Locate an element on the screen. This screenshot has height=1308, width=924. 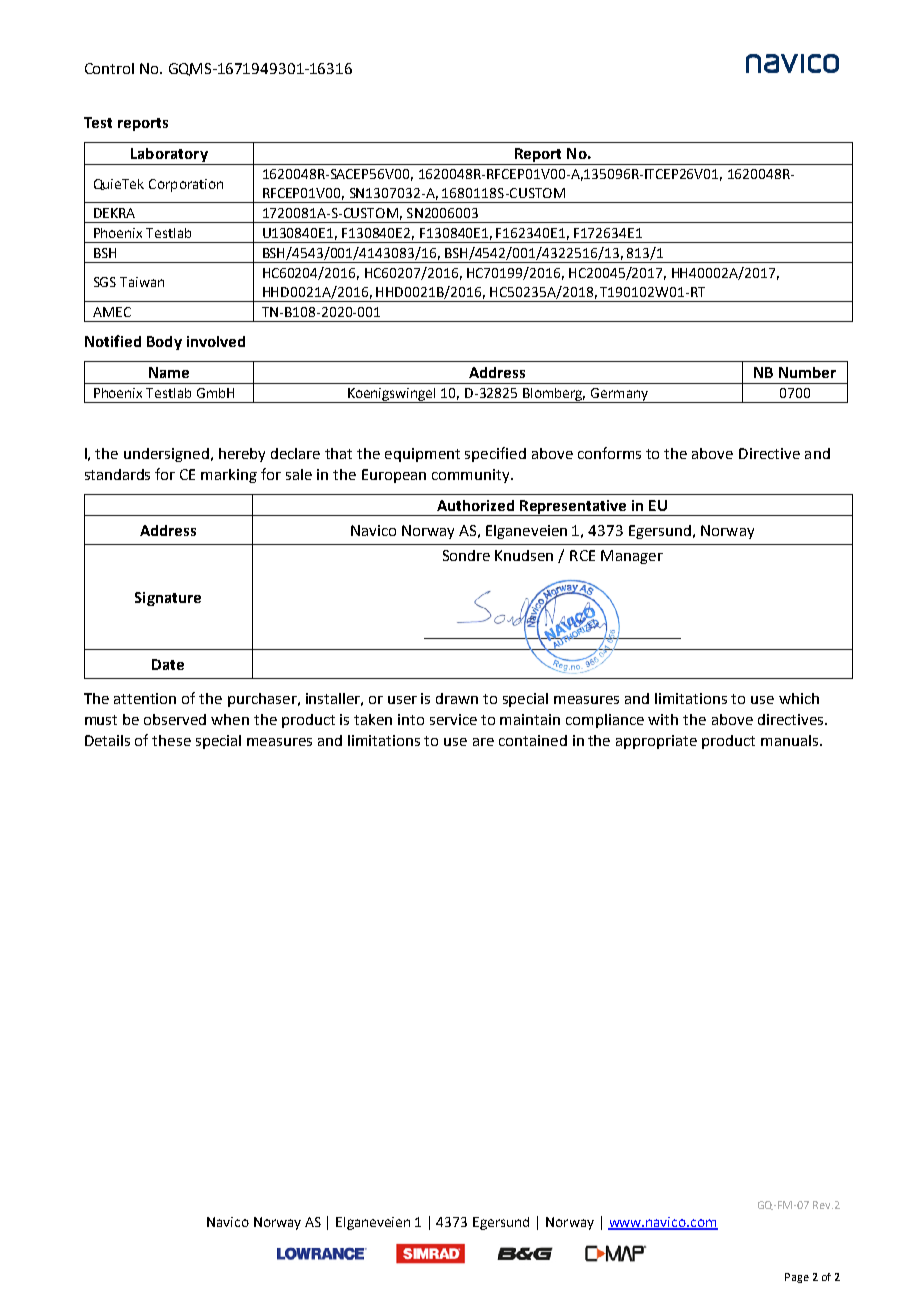
appropriate is located at coordinates (656, 742).
